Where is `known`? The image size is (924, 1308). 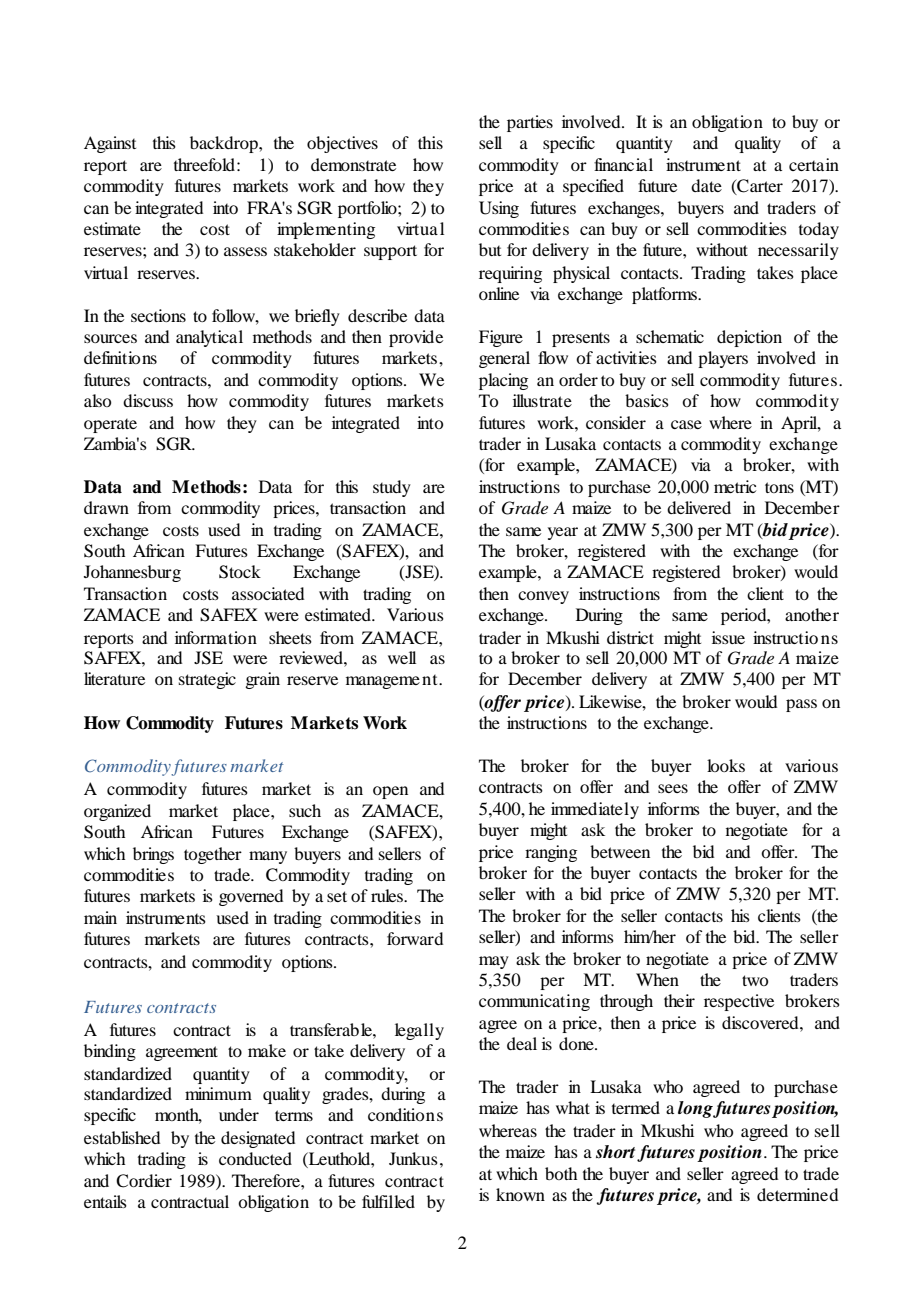 known is located at coordinates (520, 1194).
